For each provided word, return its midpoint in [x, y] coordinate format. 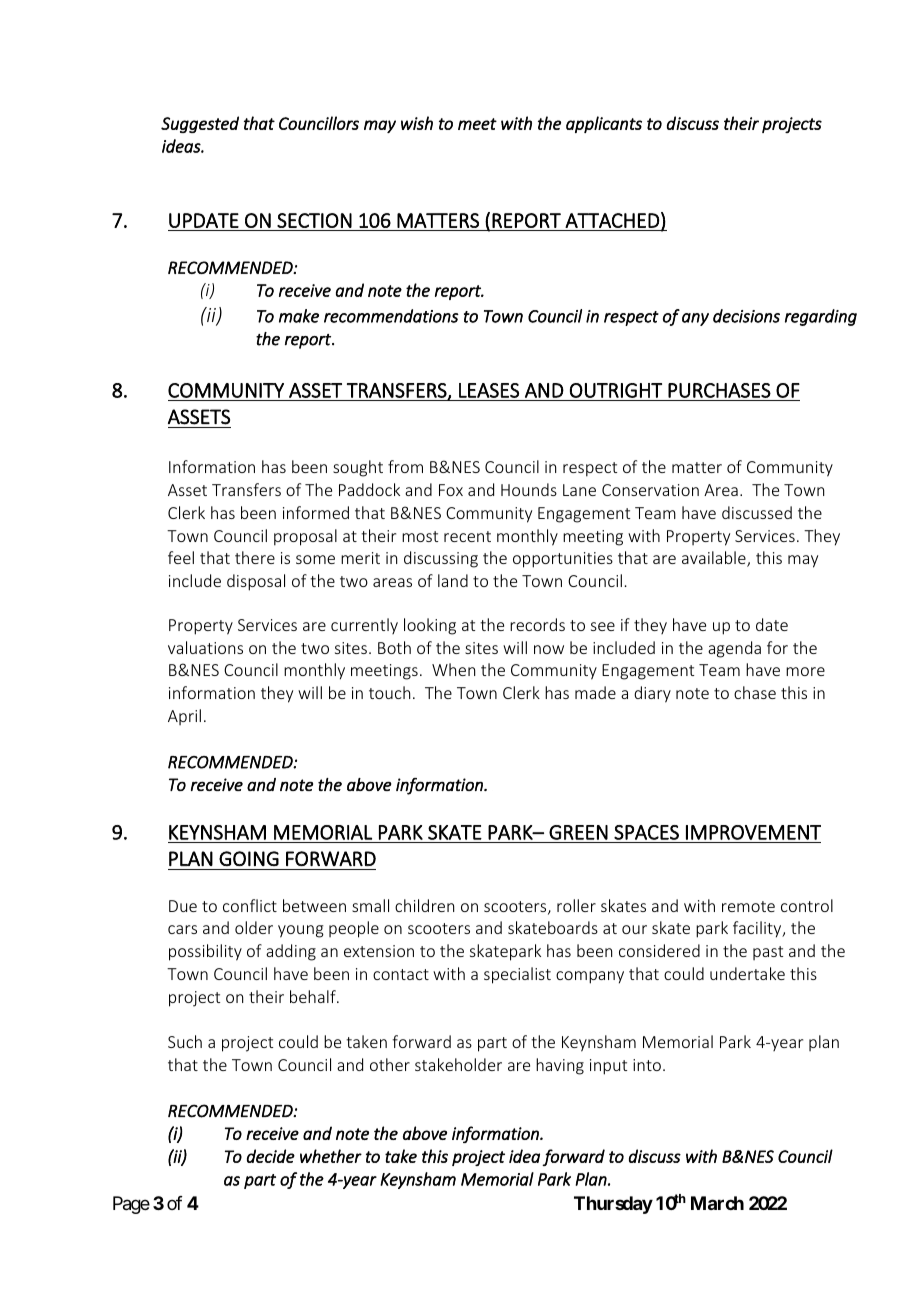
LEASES [489, 390]
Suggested [200, 124]
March [717, 1203]
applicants [604, 124]
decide [271, 1156]
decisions [746, 316]
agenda [734, 649]
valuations [205, 647]
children [424, 905]
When [453, 669]
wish [417, 123]
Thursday [613, 1205]
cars [182, 929]
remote [748, 906]
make [299, 316]
